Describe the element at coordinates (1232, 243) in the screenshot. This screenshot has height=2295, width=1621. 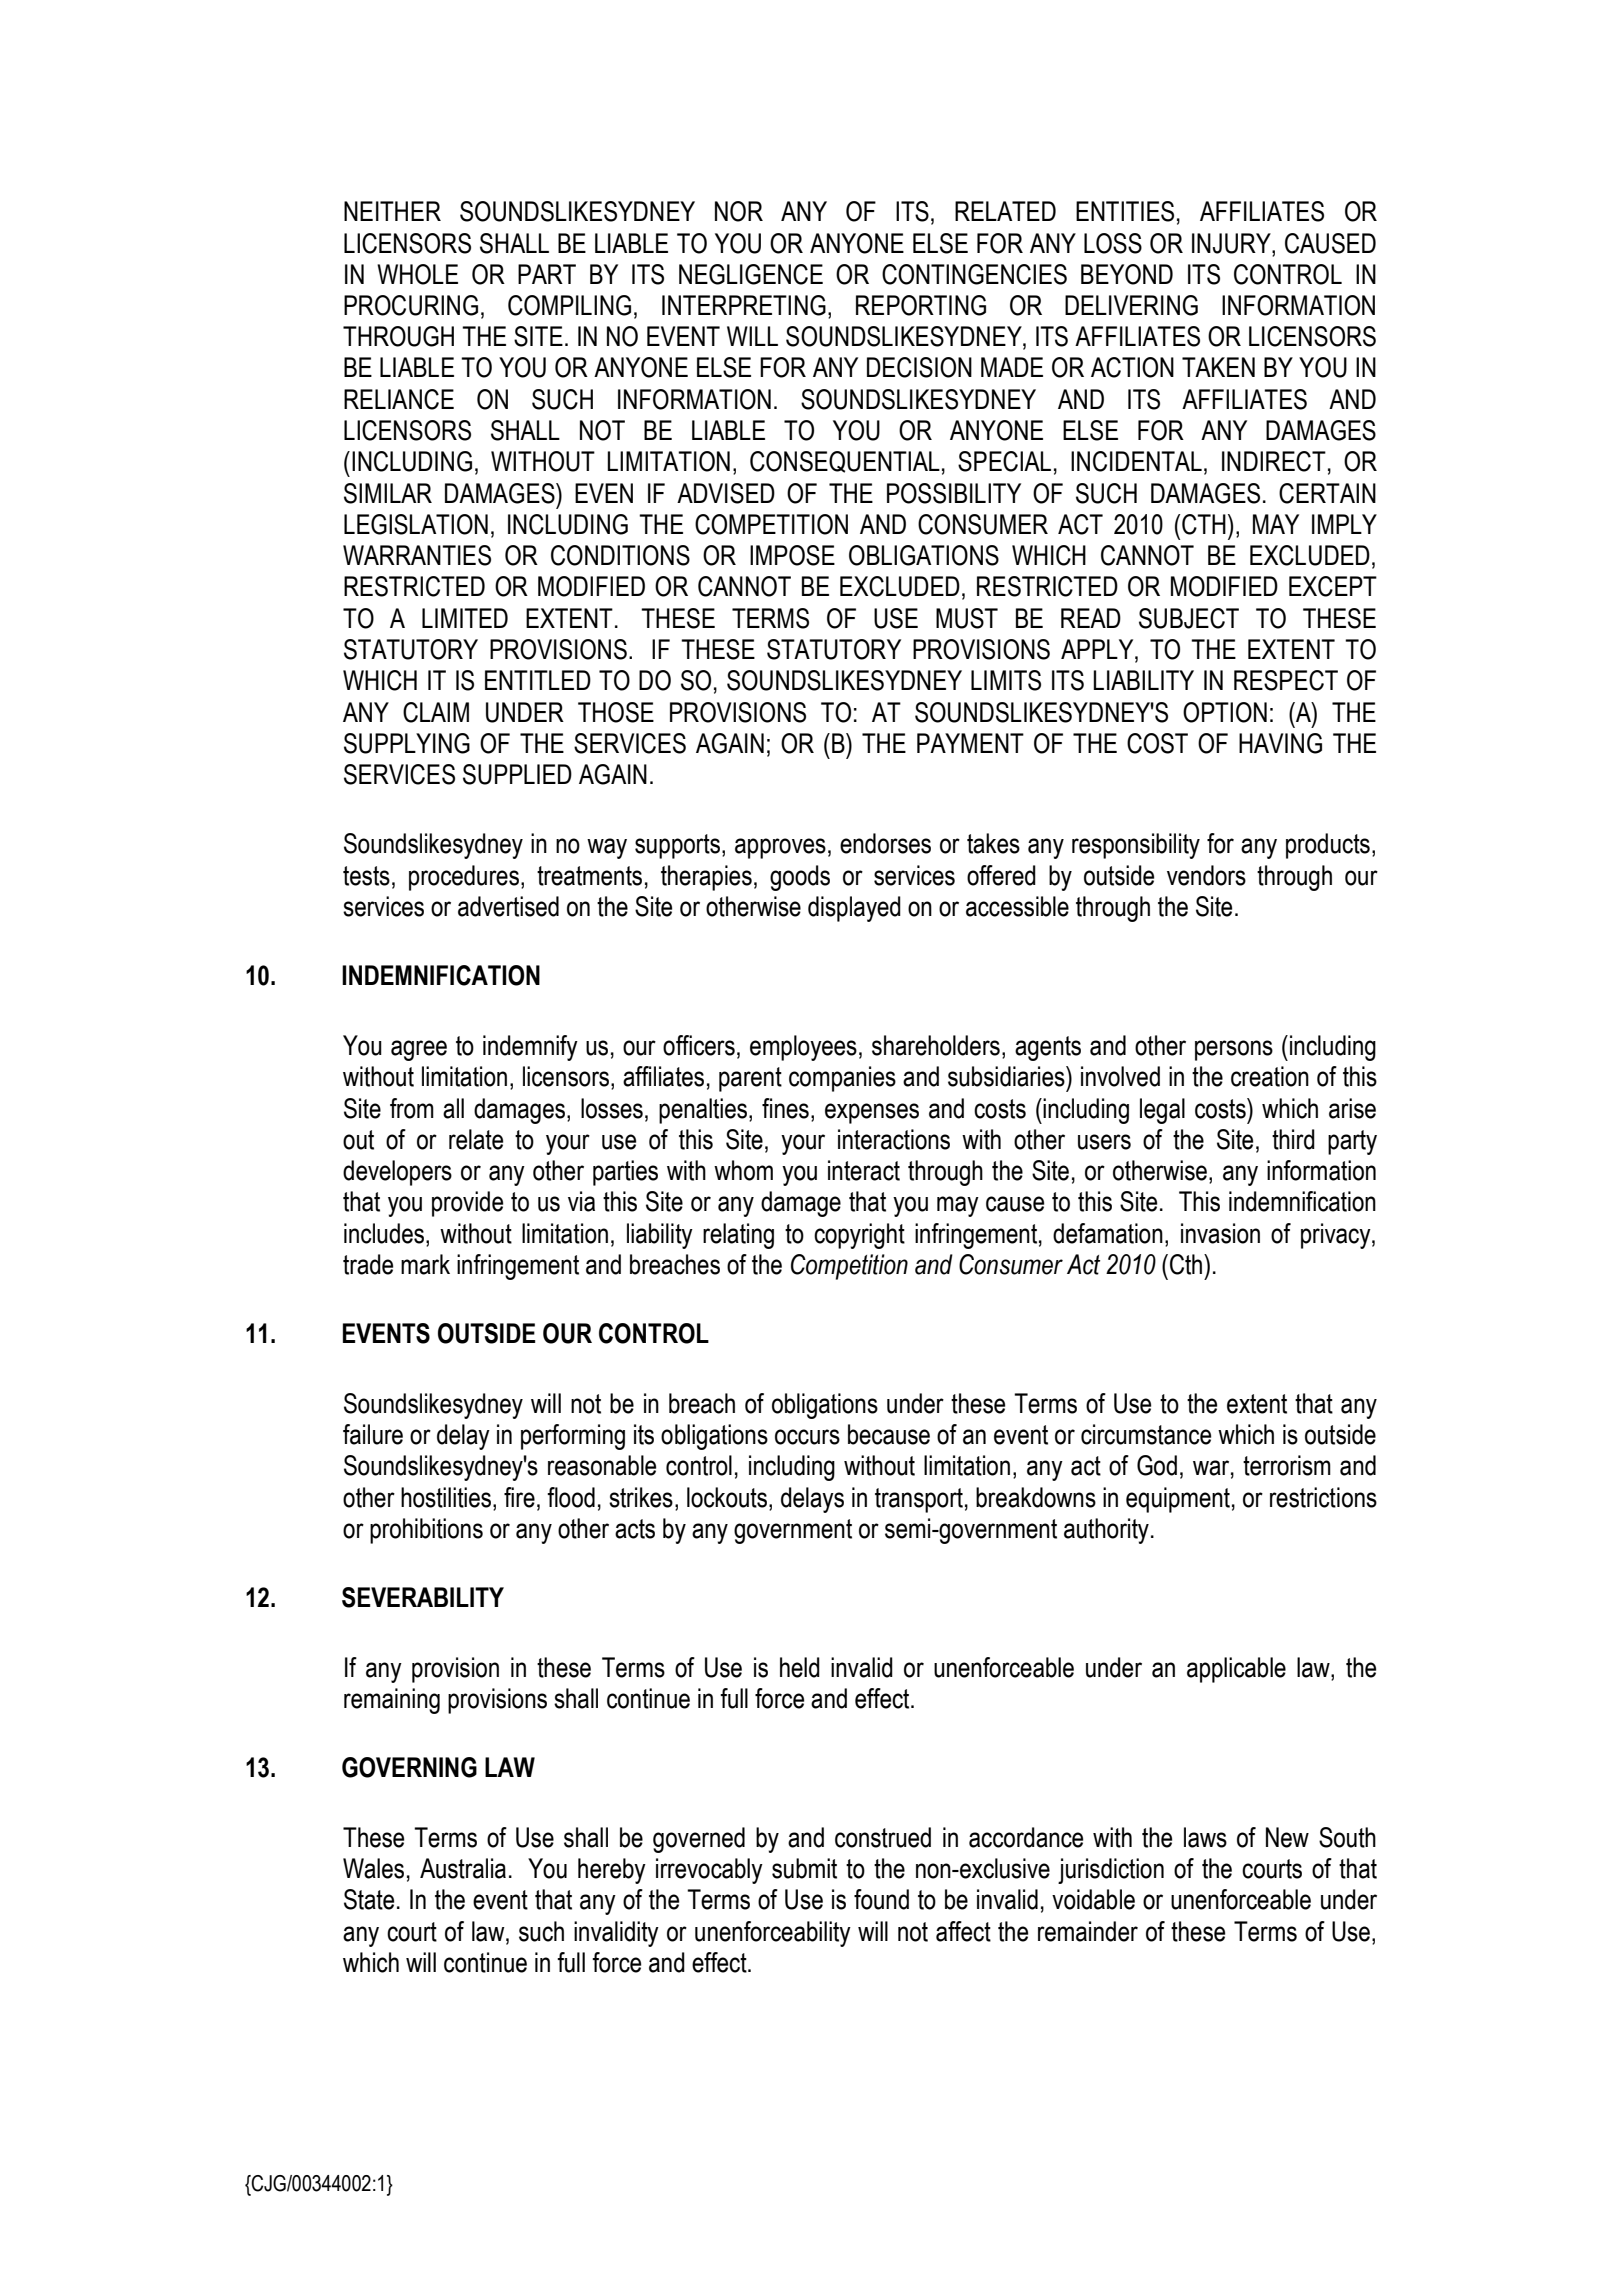
I see `INJURY` at that location.
